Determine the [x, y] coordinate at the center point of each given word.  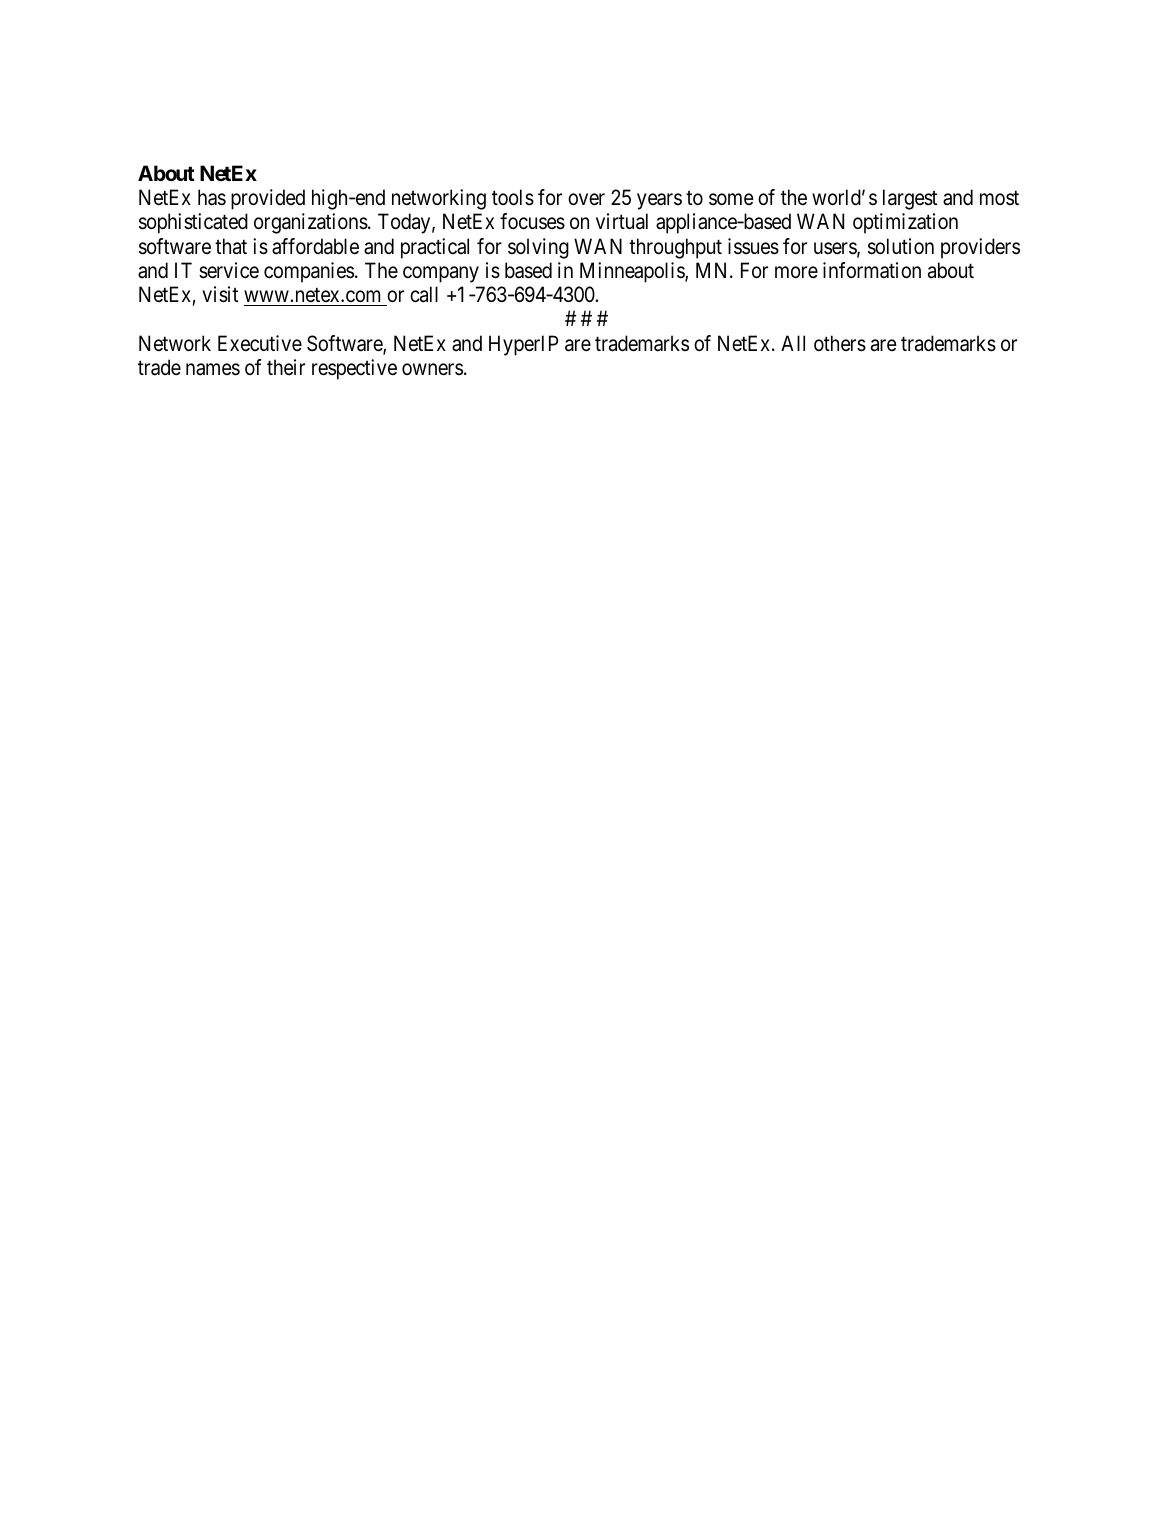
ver [592, 200]
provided [268, 199]
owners [432, 369]
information [872, 270]
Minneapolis [633, 272]
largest [910, 199]
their [286, 367]
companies [309, 272]
